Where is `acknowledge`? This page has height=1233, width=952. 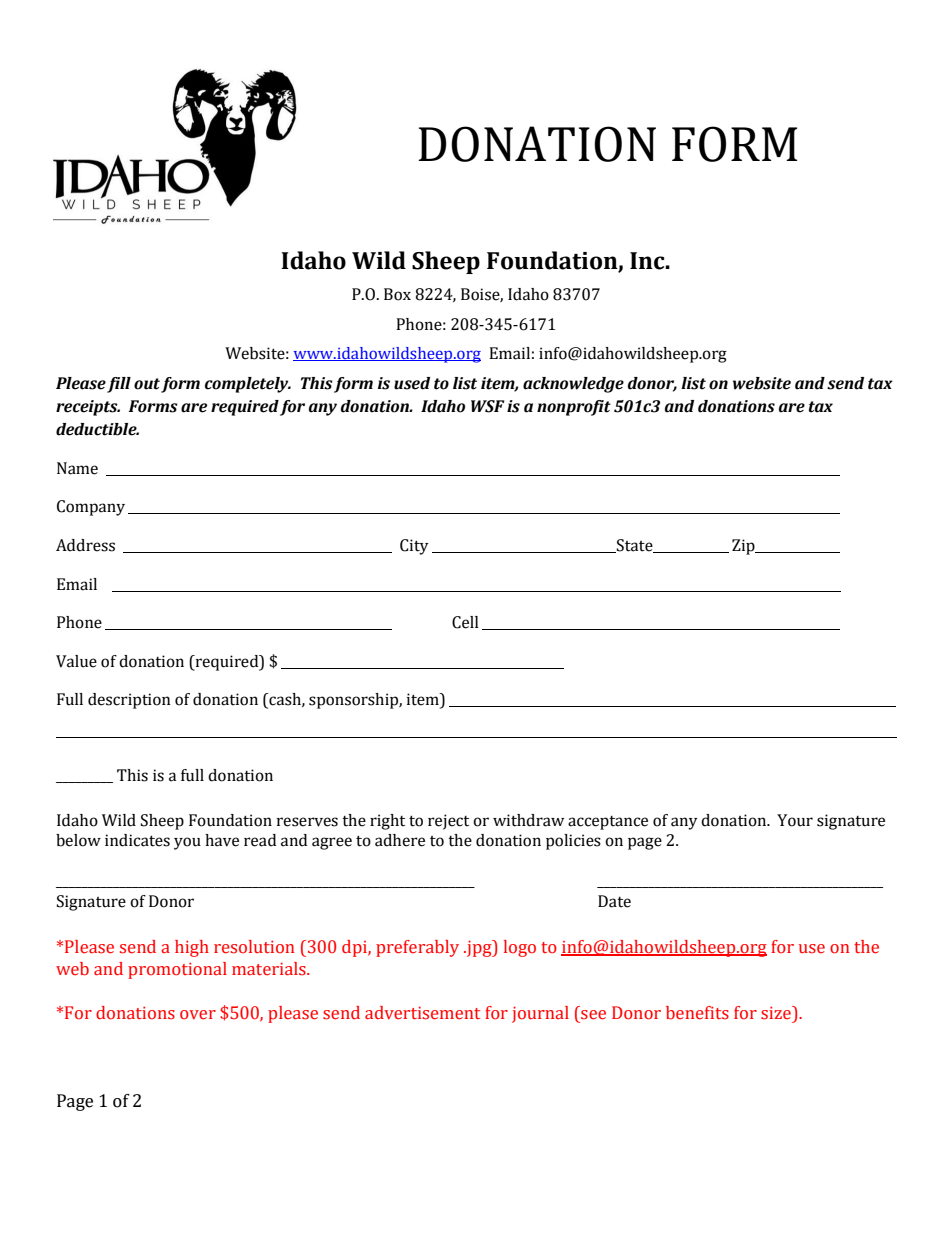
acknowledge is located at coordinates (573, 385).
